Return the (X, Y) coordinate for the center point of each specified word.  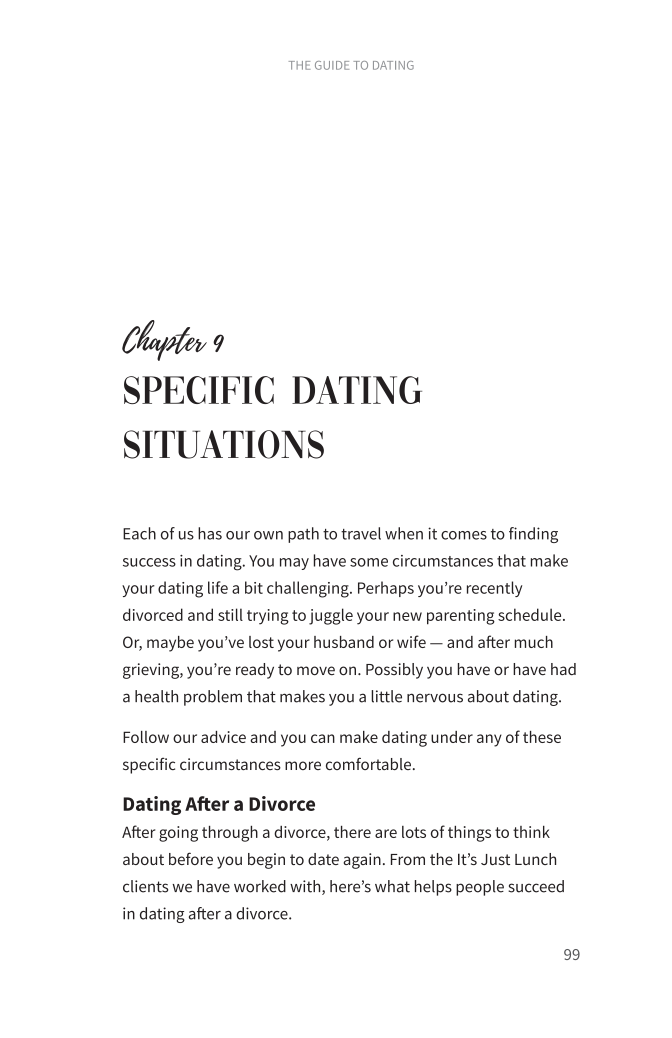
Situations (224, 444)
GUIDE (332, 65)
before (191, 858)
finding (533, 535)
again (362, 861)
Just (495, 859)
